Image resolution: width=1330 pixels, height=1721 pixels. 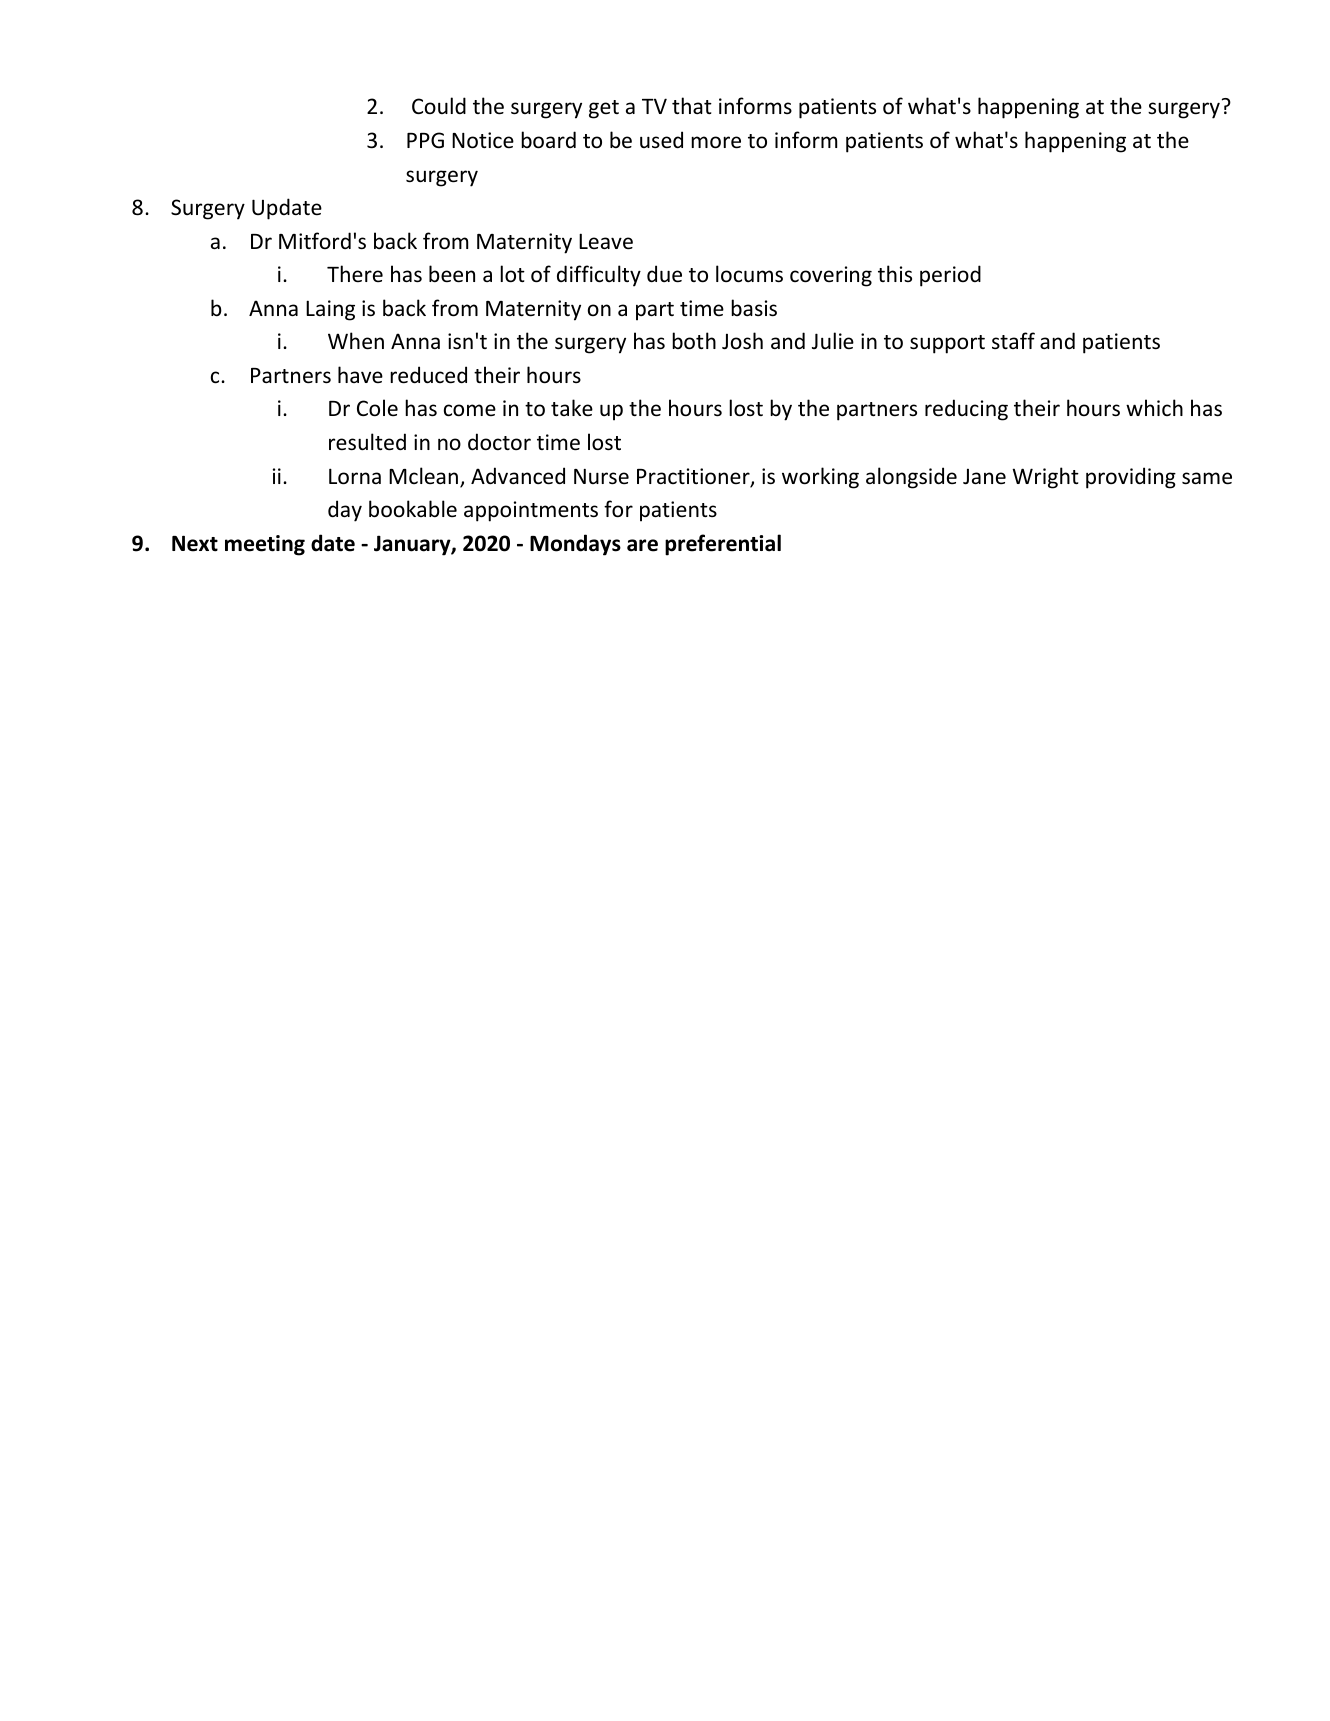 What do you see at coordinates (723, 545) in the document?
I see `preferential` at bounding box center [723, 545].
